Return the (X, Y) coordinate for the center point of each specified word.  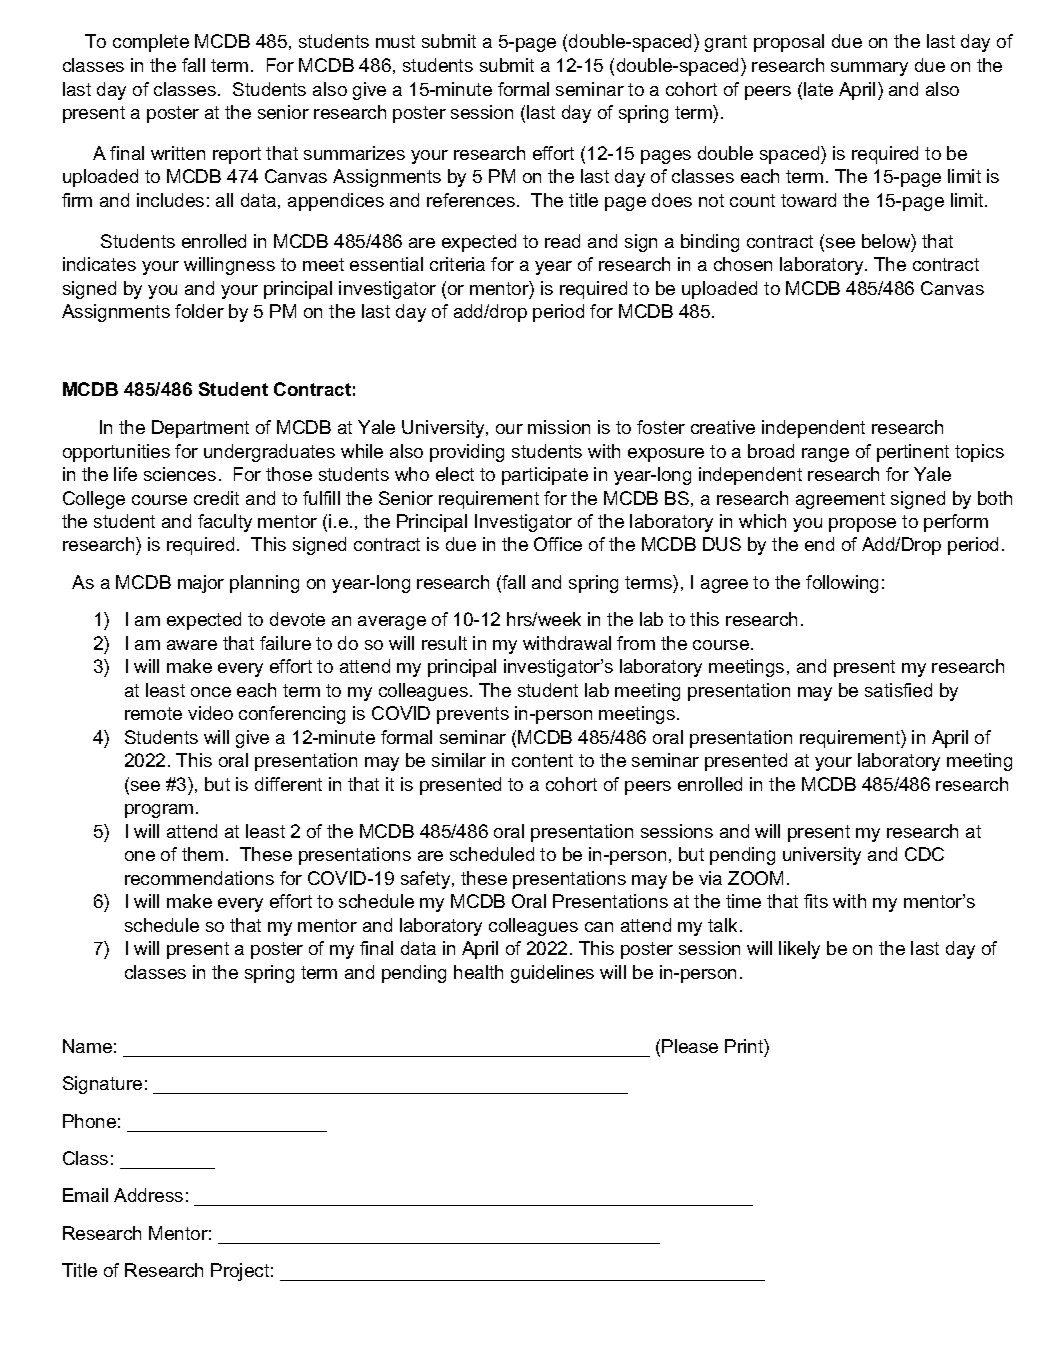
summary (869, 69)
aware (192, 645)
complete (151, 43)
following (842, 584)
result (444, 643)
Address (148, 1195)
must (395, 41)
